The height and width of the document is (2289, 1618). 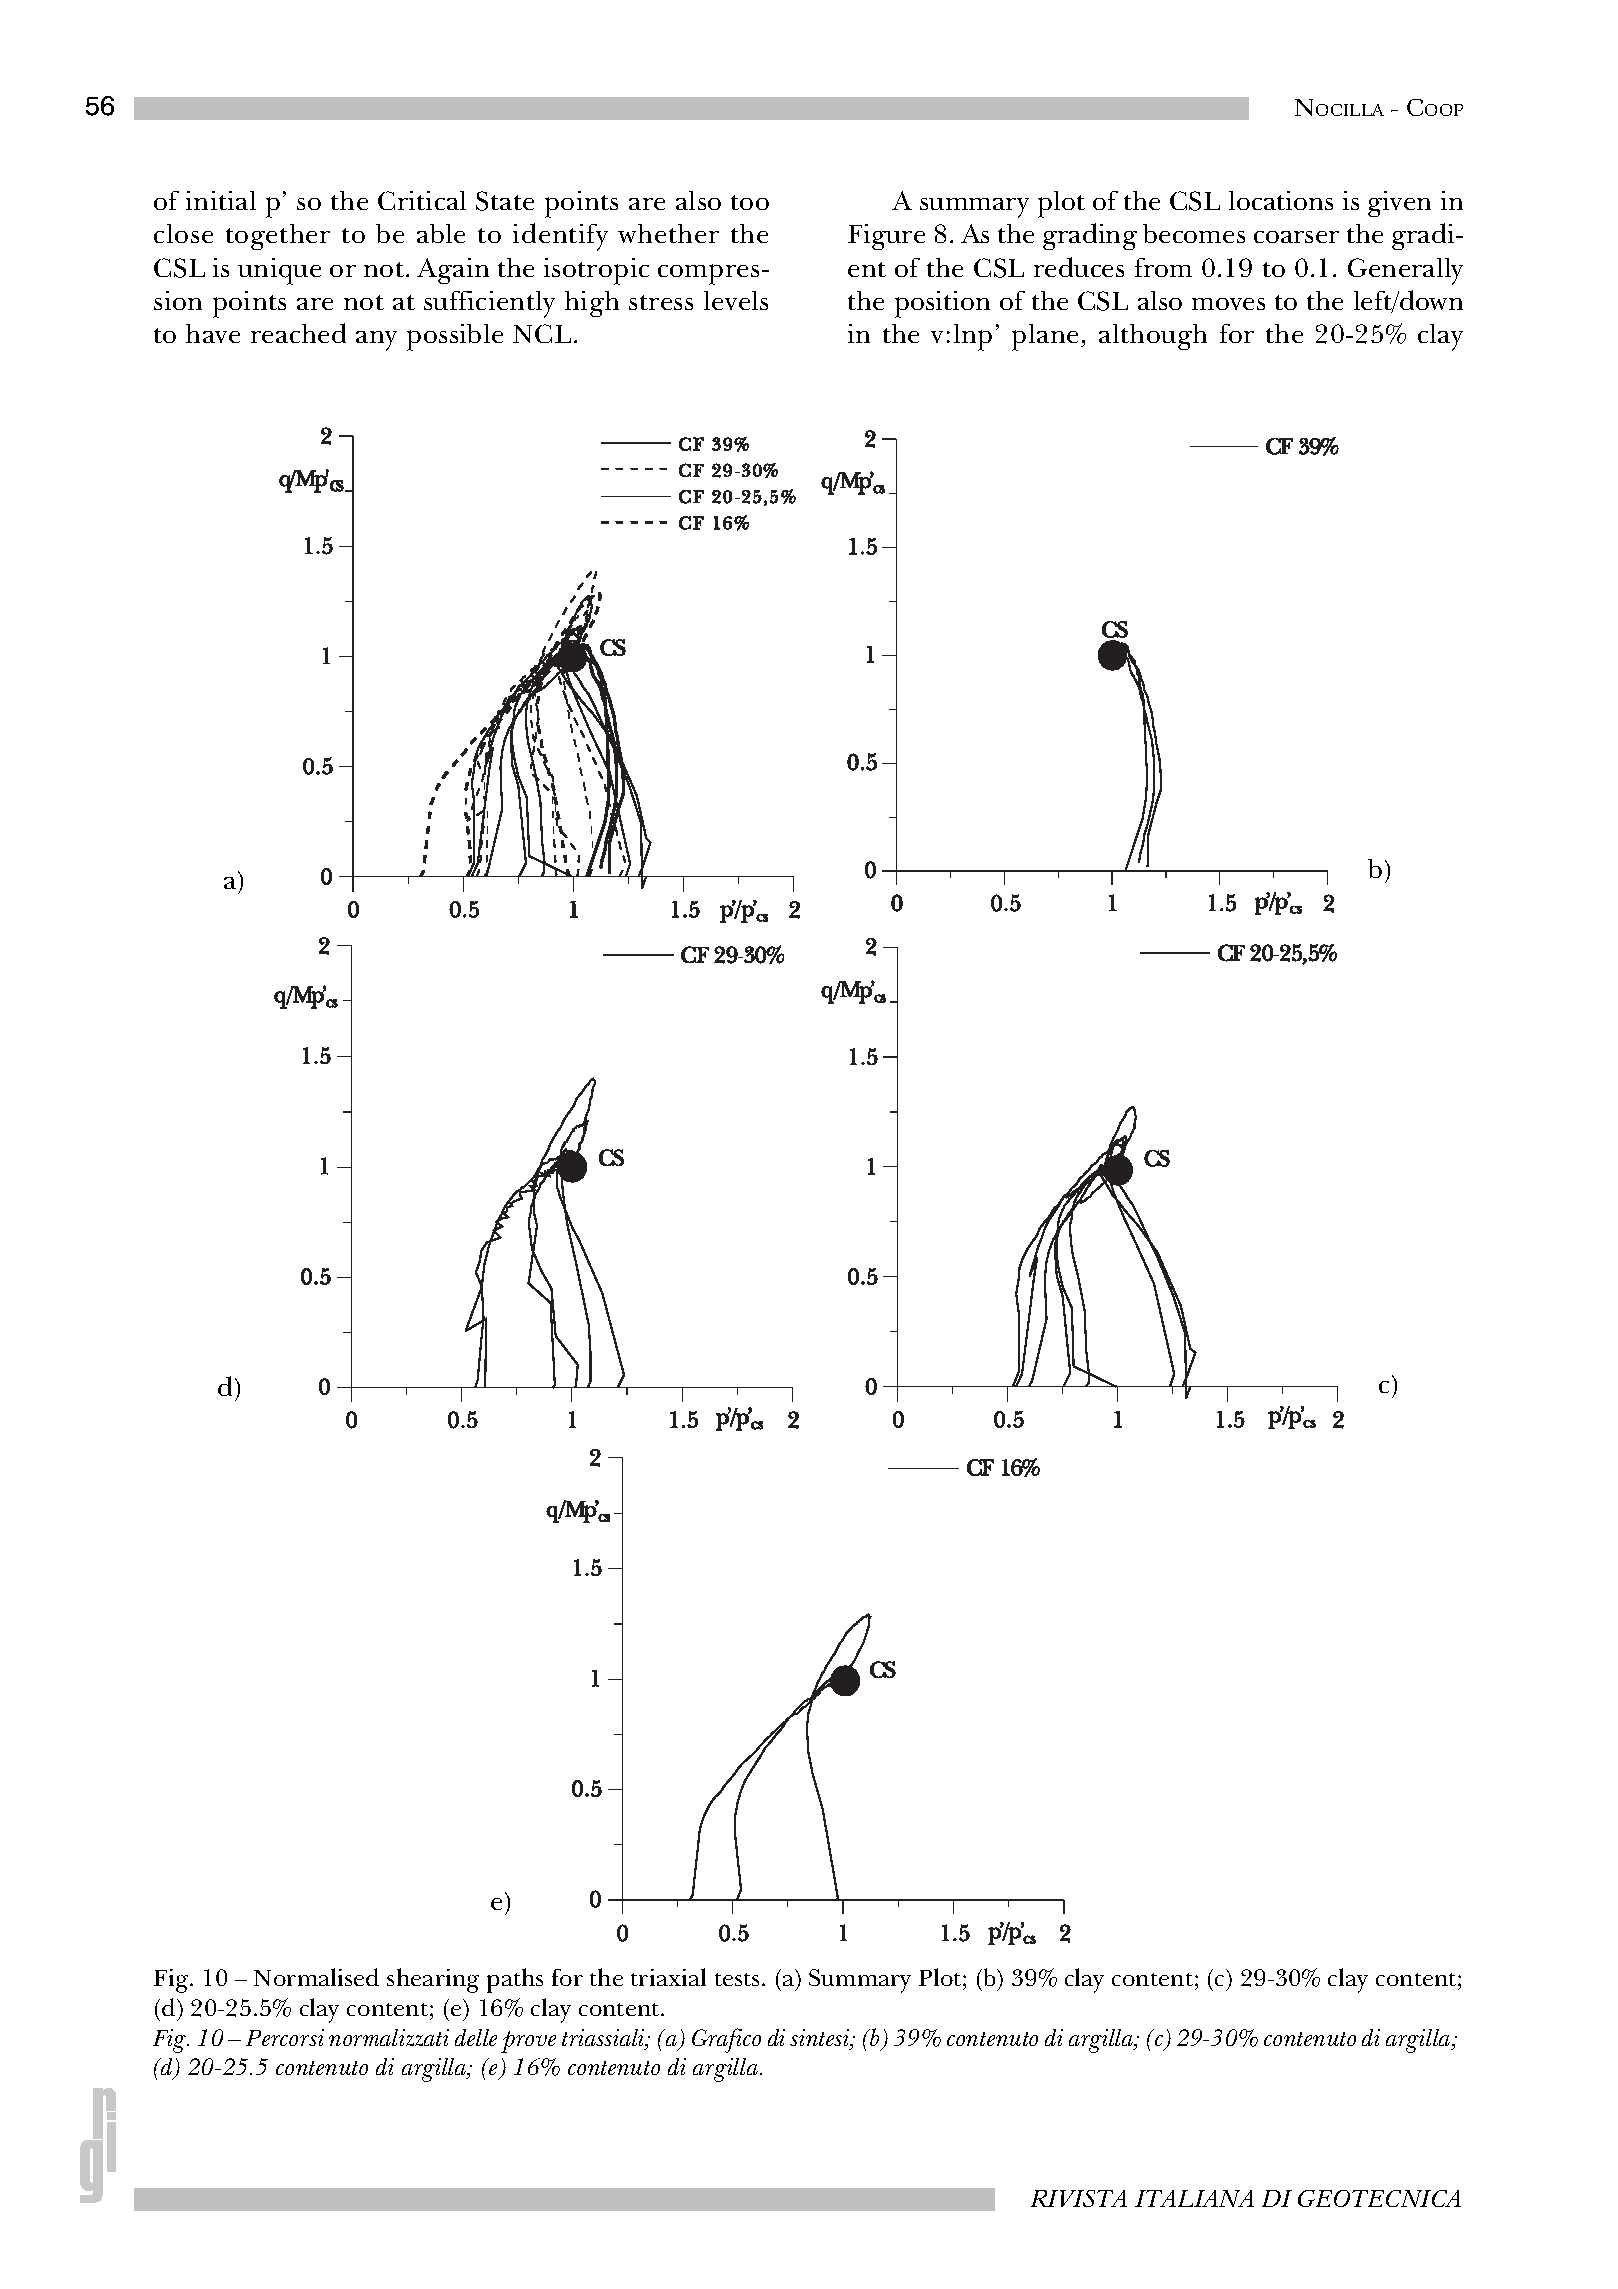 What do you see at coordinates (1194, 2198) in the document?
I see `ITALIANA` at bounding box center [1194, 2198].
